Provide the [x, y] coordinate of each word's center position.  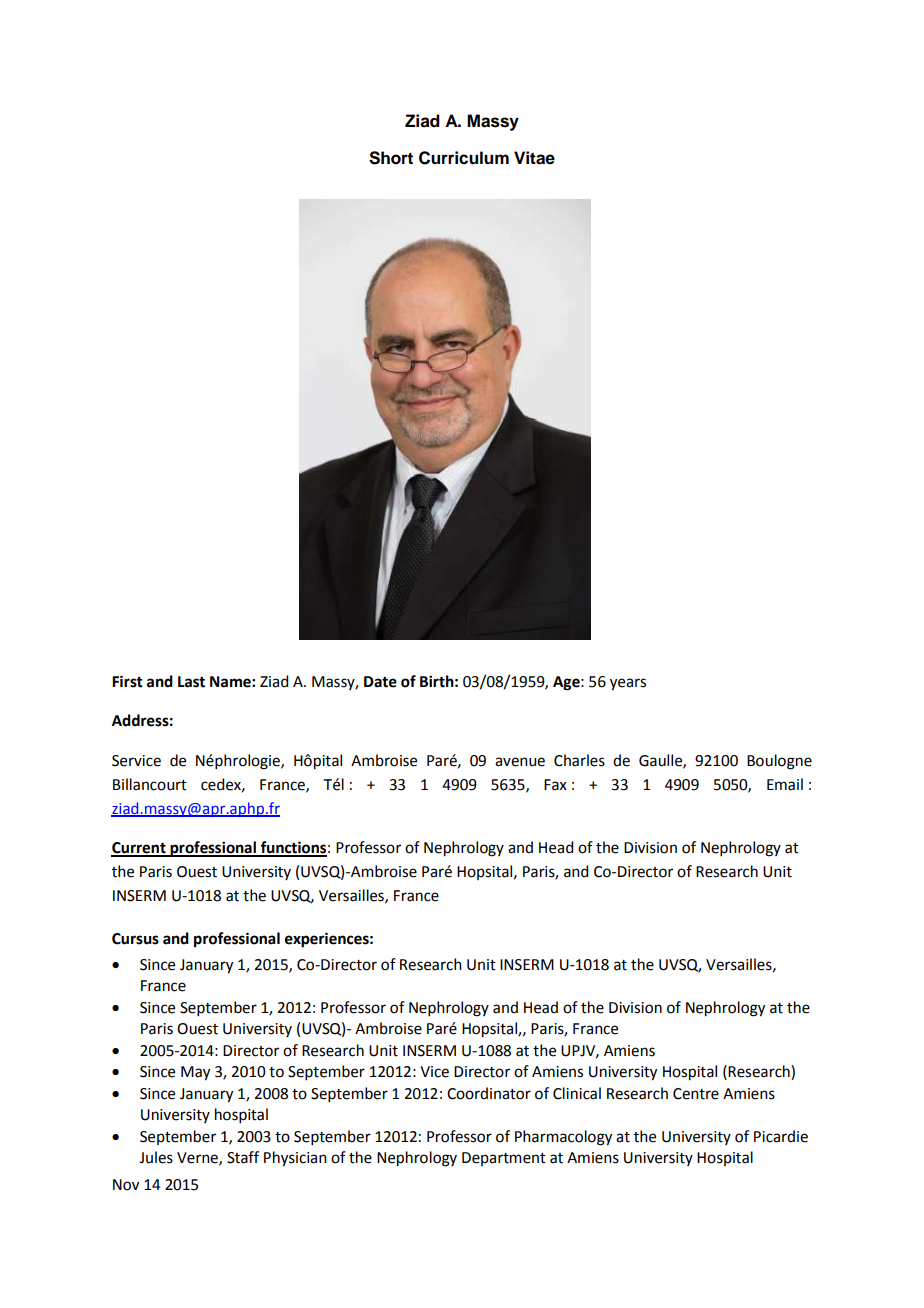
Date [380, 682]
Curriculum [464, 158]
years [628, 684]
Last [191, 682]
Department [504, 1159]
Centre [696, 1094]
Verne [198, 1158]
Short [391, 158]
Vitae [534, 158]
